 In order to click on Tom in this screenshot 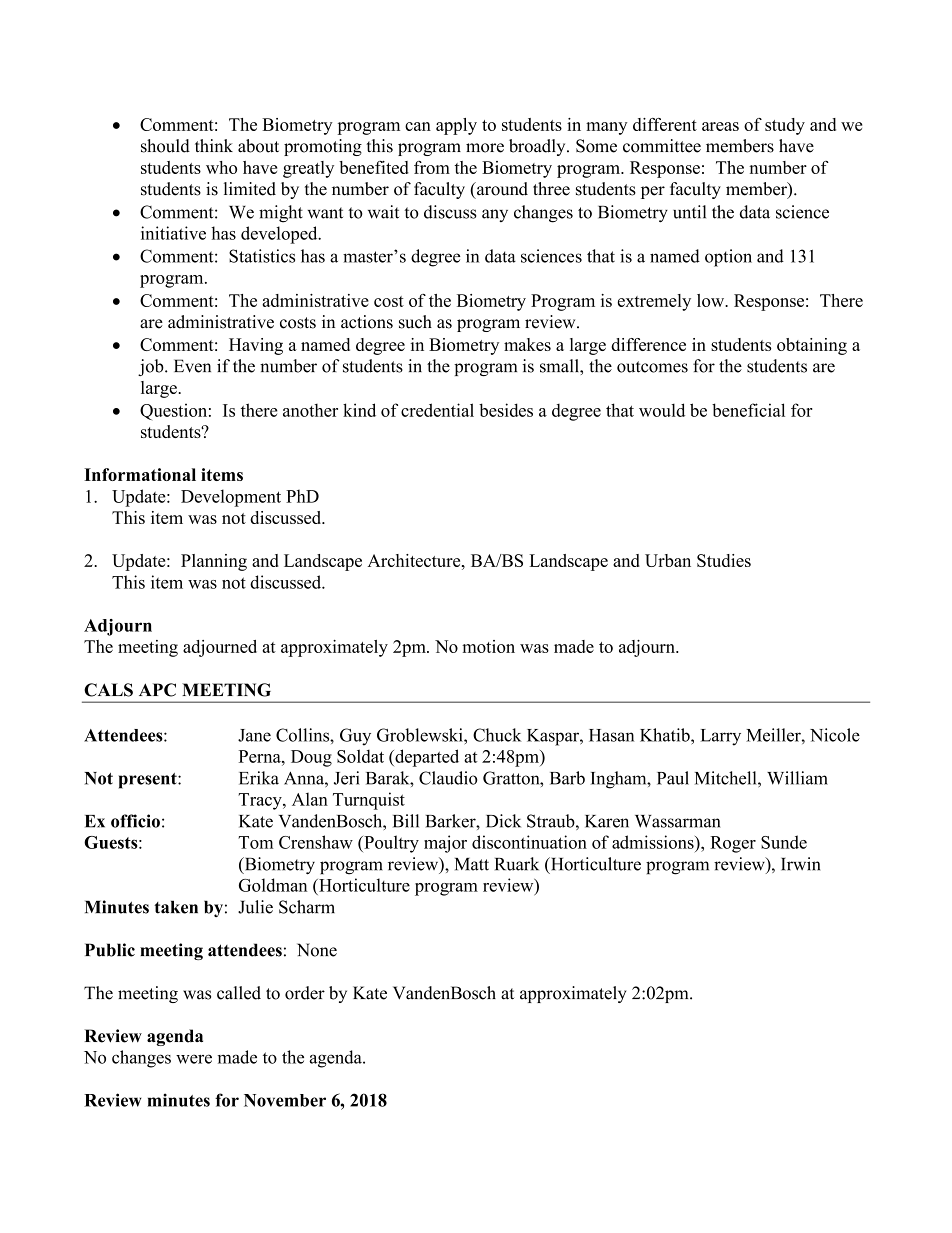, I will do `click(255, 842)`.
